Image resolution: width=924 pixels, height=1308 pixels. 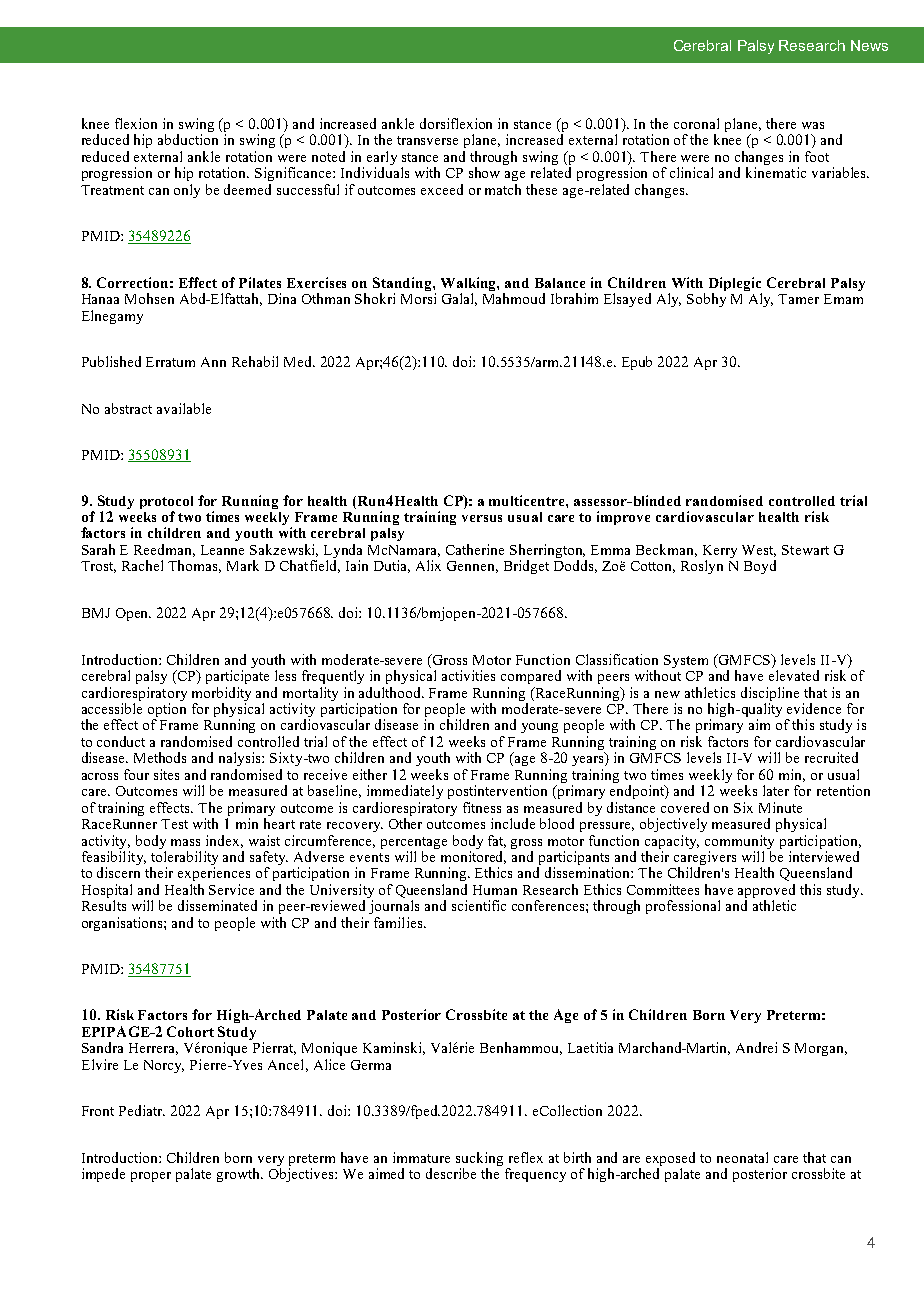 I want to click on Tamer, so click(x=798, y=299).
